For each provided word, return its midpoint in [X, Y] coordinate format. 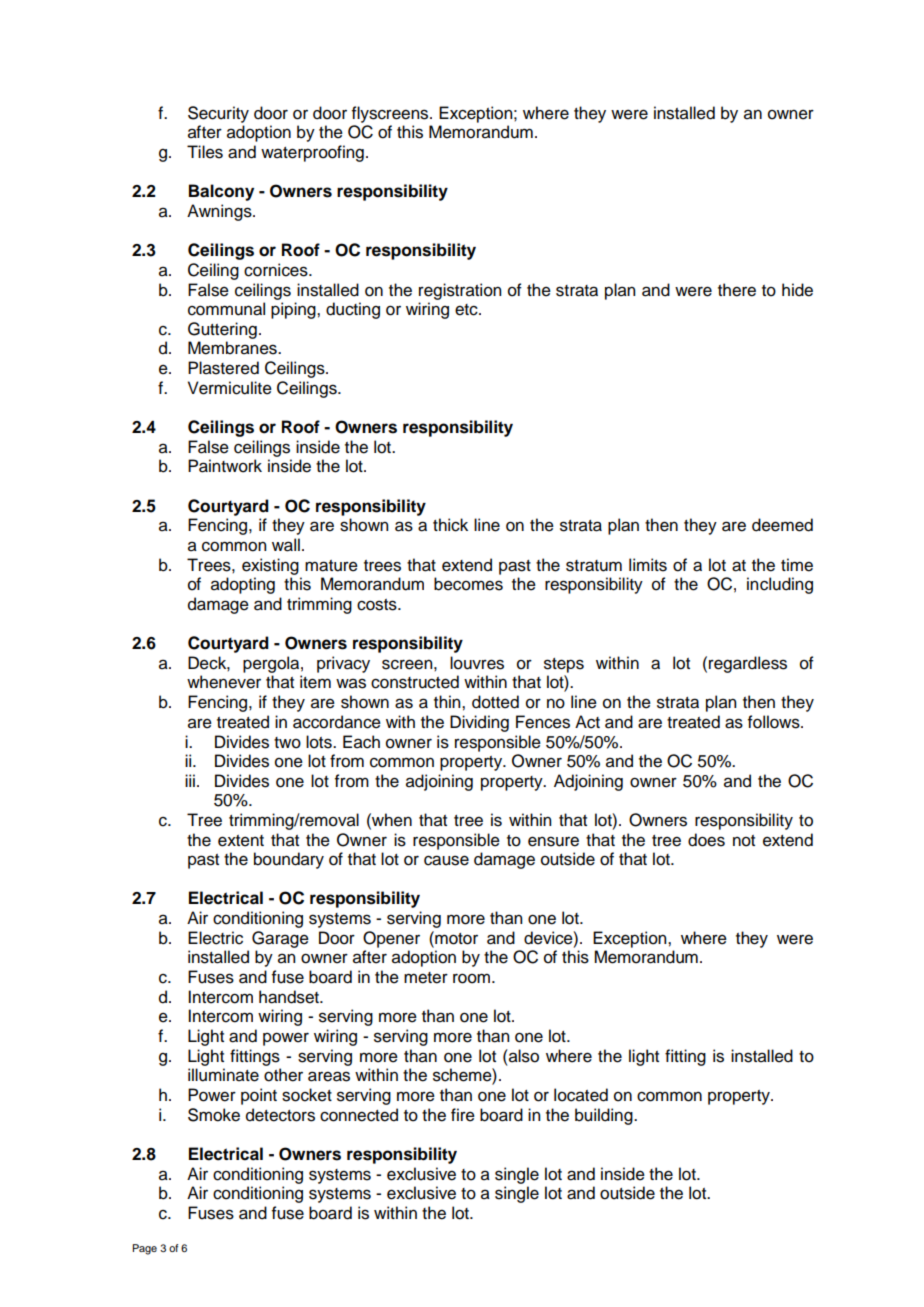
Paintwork [225, 466]
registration [460, 291]
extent [241, 841]
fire [463, 1115]
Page [144, 1249]
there [737, 290]
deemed [782, 525]
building [605, 1116]
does [706, 840]
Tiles [205, 152]
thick [450, 525]
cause [446, 860]
